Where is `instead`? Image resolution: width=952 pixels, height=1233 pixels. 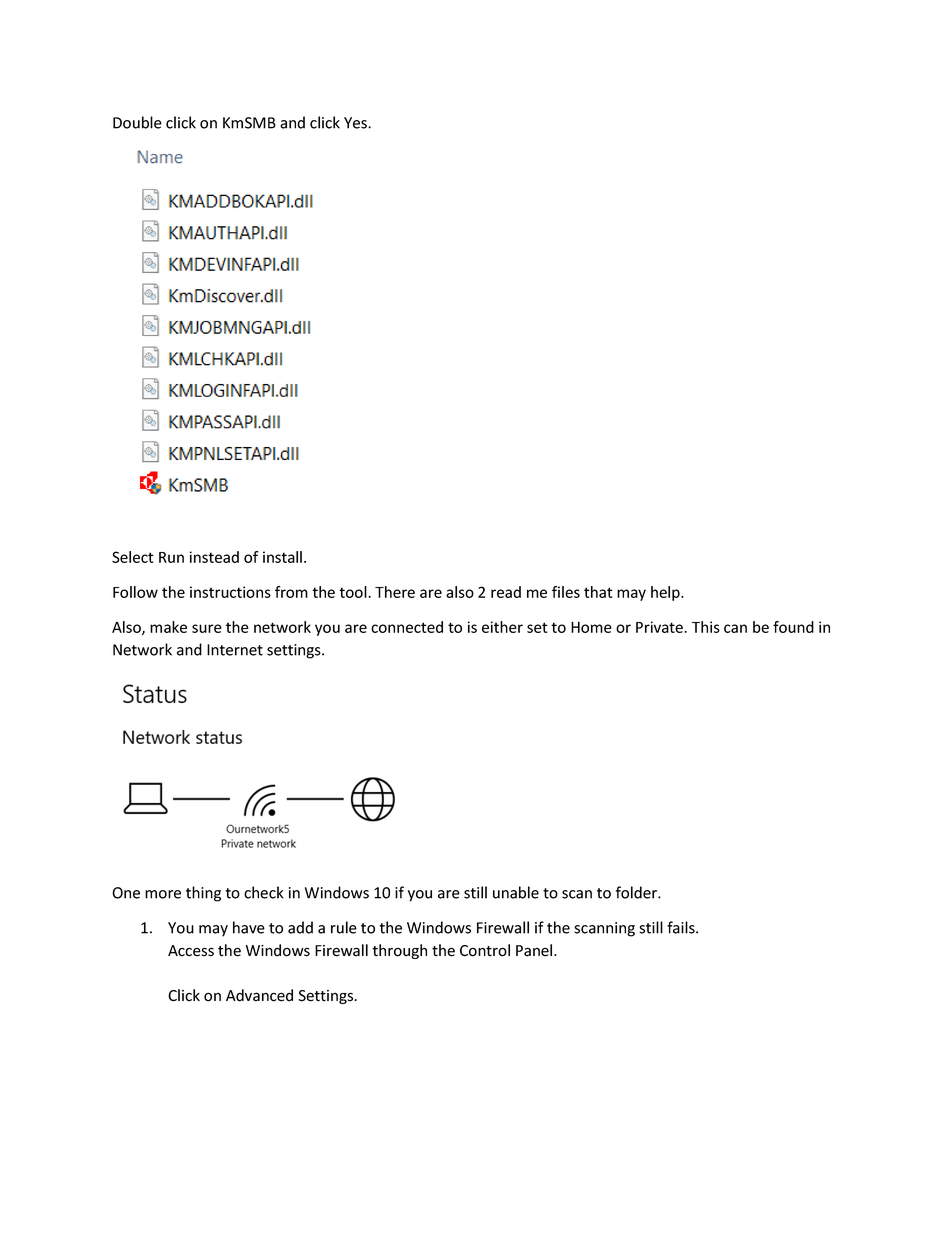
instead is located at coordinates (214, 557).
